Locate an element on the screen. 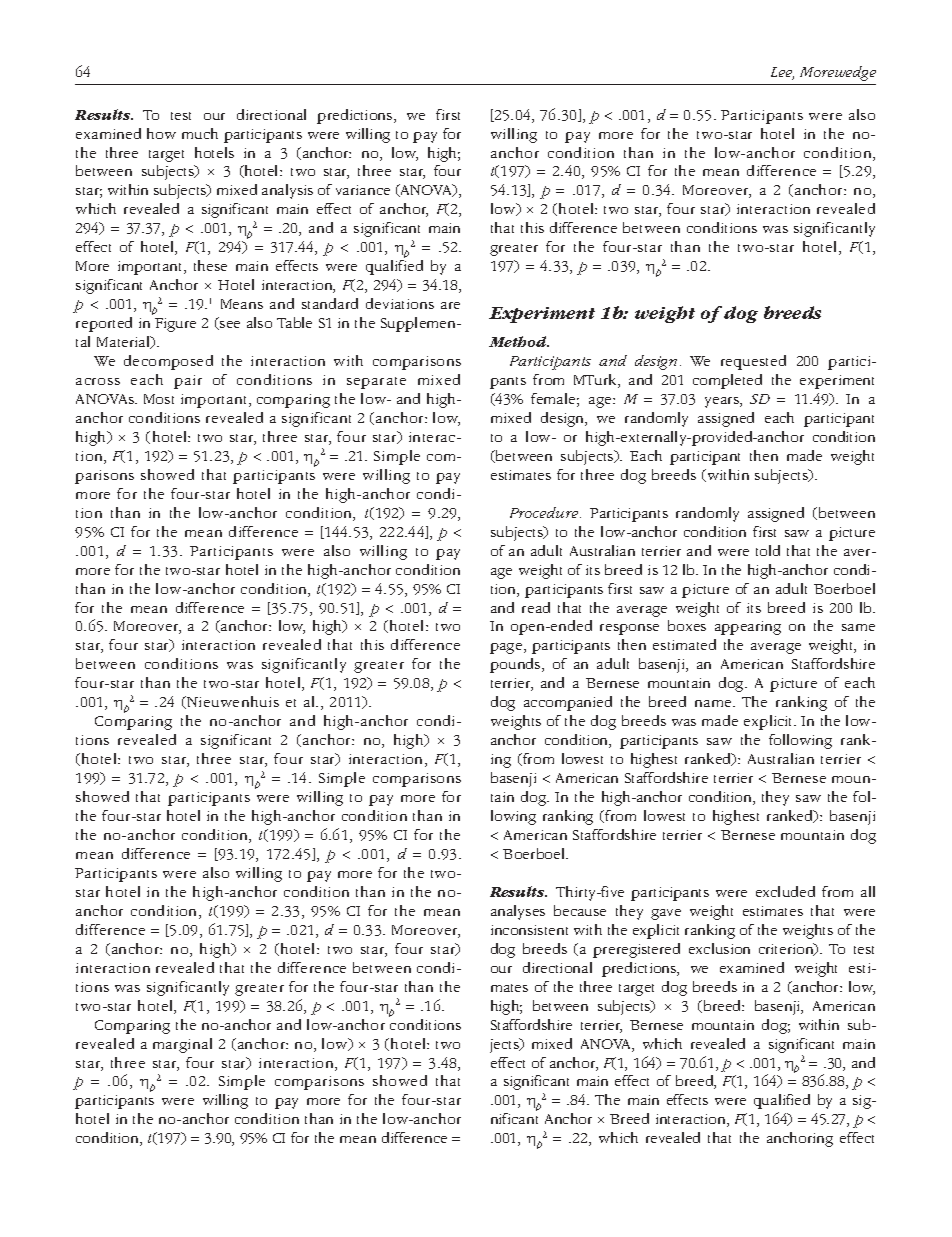  accompanied is located at coordinates (568, 703).
